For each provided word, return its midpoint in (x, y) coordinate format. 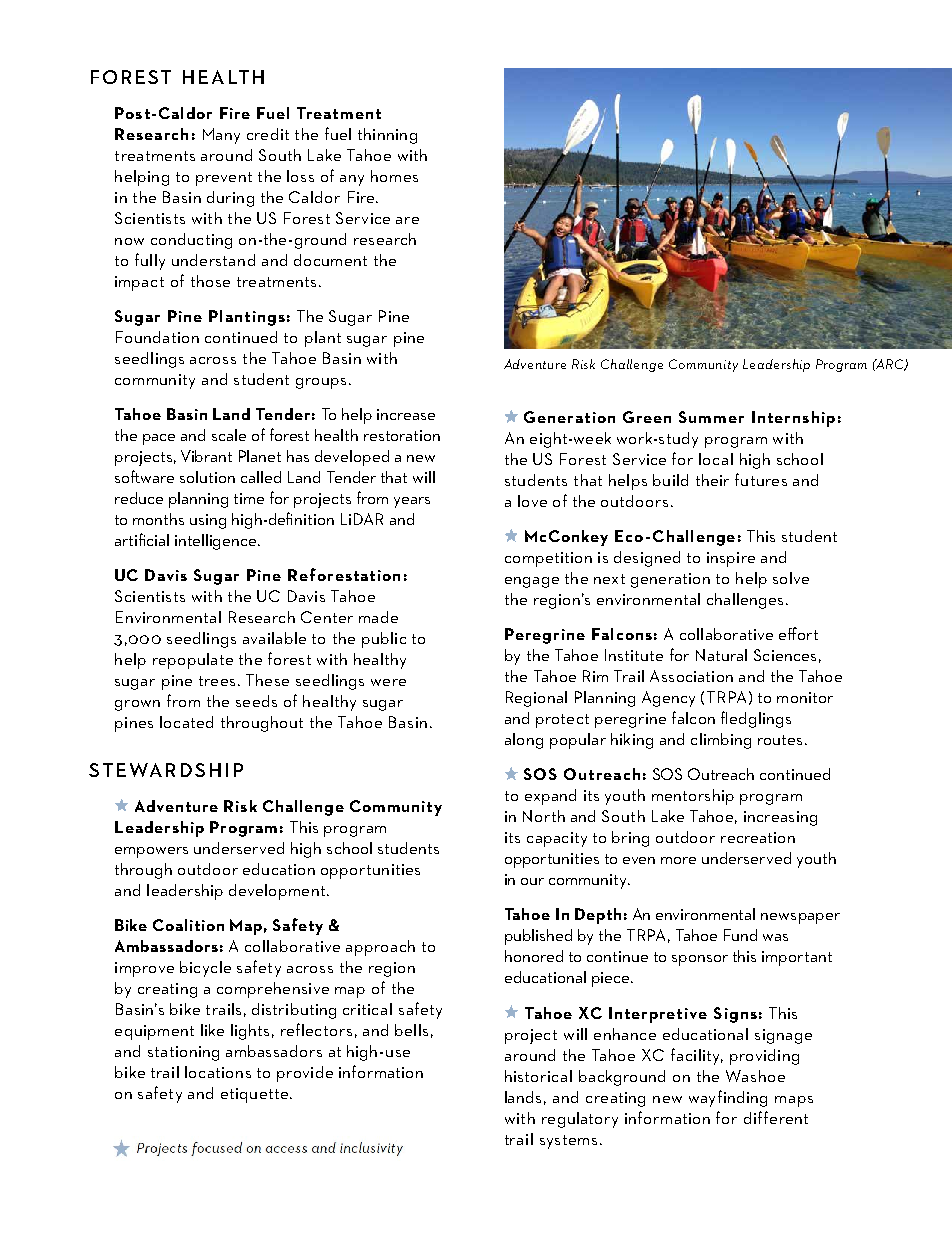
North (544, 816)
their (712, 480)
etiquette (256, 1095)
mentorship (693, 797)
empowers (151, 852)
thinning (387, 136)
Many (221, 136)
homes (394, 176)
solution (207, 477)
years (412, 502)
